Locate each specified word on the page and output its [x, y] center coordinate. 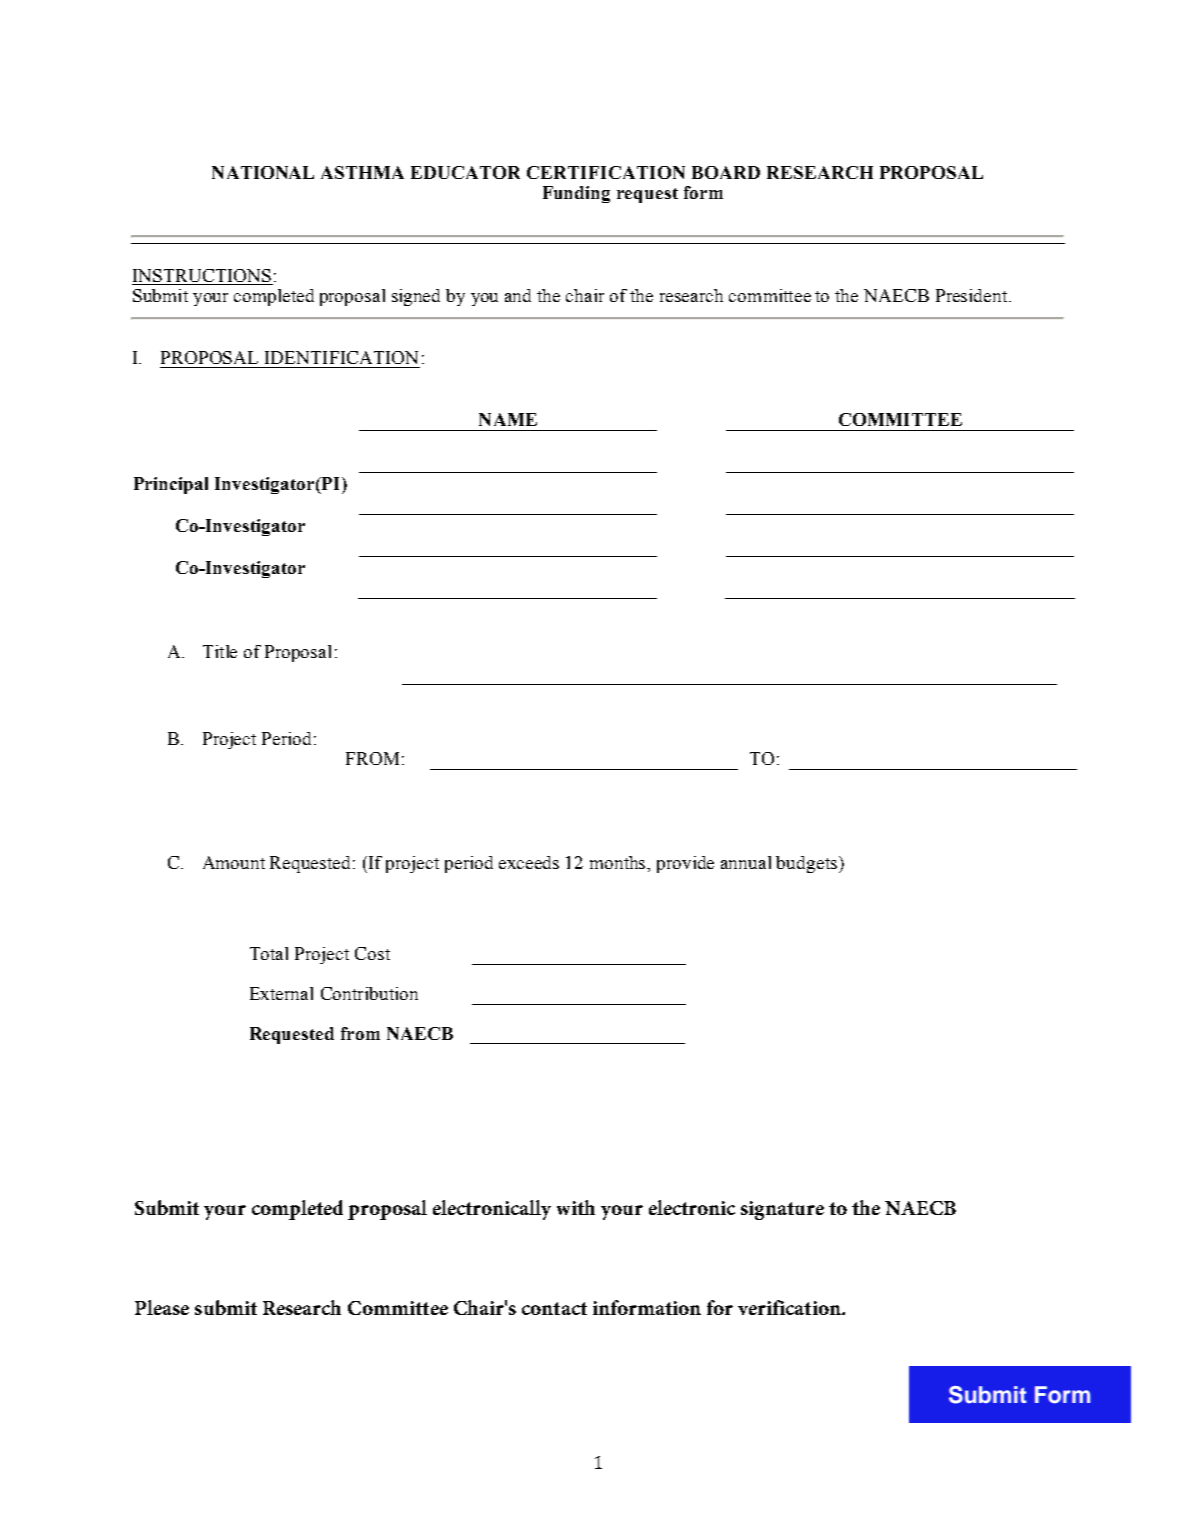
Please [162, 1307]
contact [554, 1308]
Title [220, 651]
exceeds [529, 862]
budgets [806, 864]
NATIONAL [263, 172]
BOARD [726, 172]
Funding [576, 194]
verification [790, 1307]
